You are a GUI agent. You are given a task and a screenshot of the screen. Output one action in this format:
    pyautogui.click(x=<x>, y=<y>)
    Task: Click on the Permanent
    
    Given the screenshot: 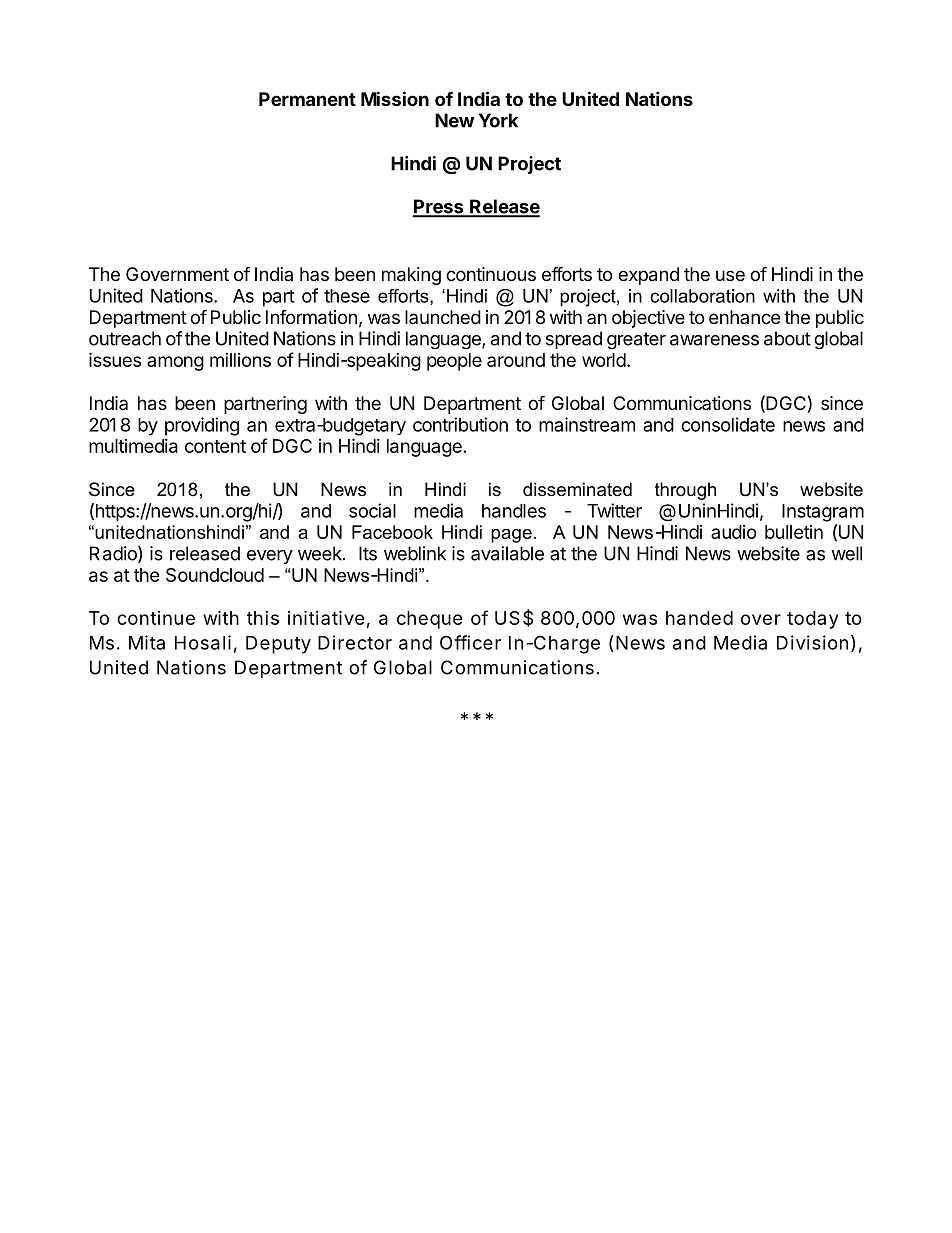 What is the action you would take?
    pyautogui.click(x=307, y=99)
